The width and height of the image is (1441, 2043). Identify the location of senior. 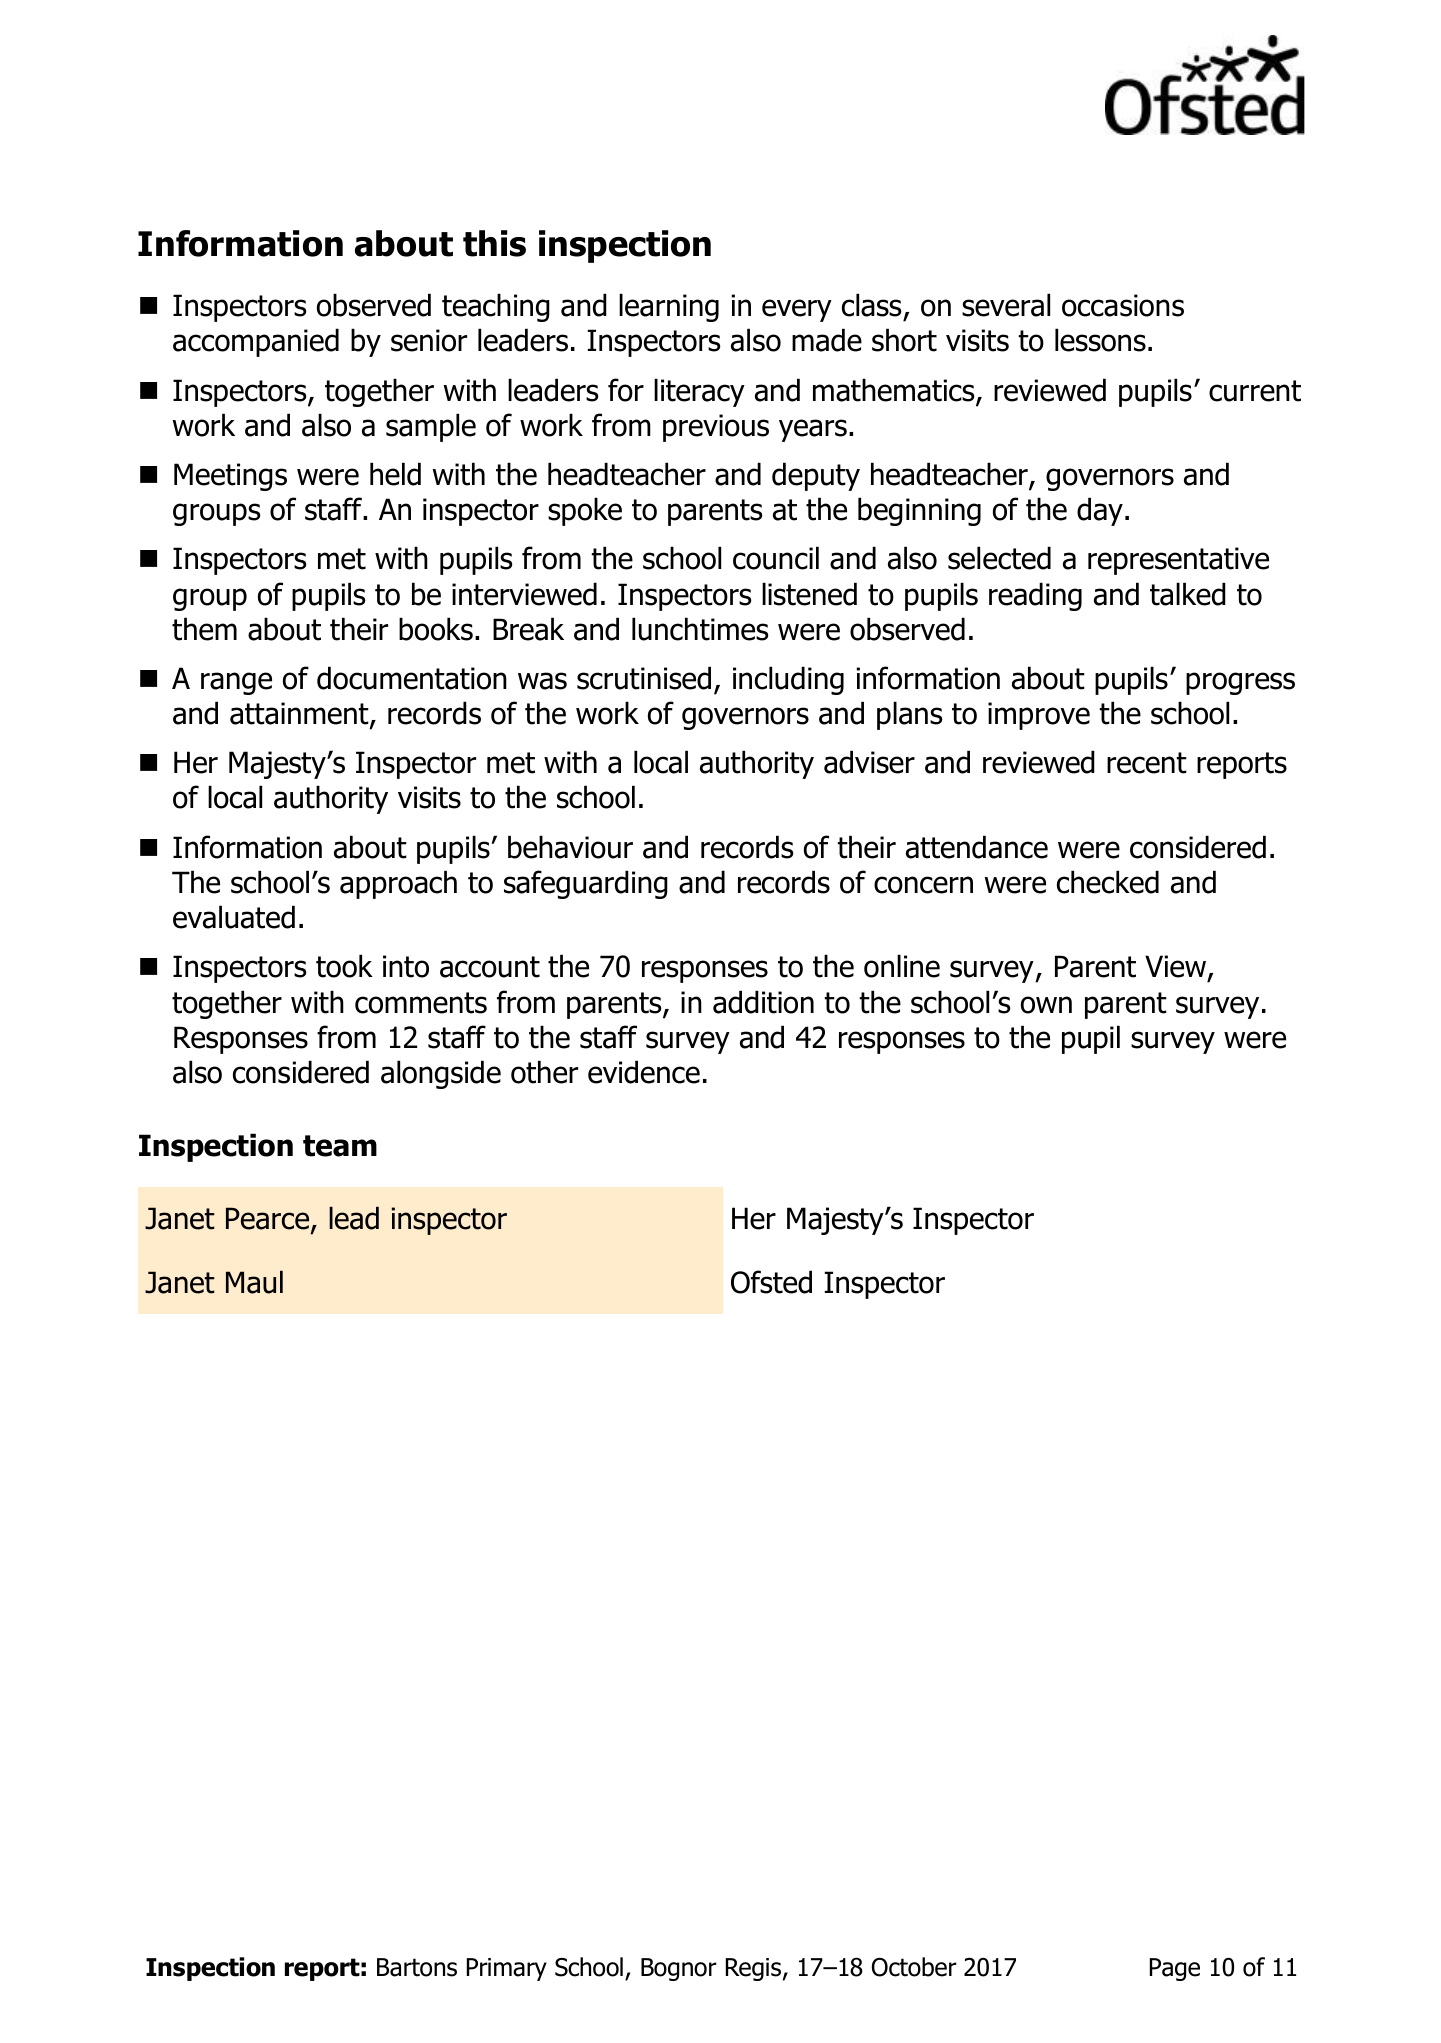
(429, 340).
